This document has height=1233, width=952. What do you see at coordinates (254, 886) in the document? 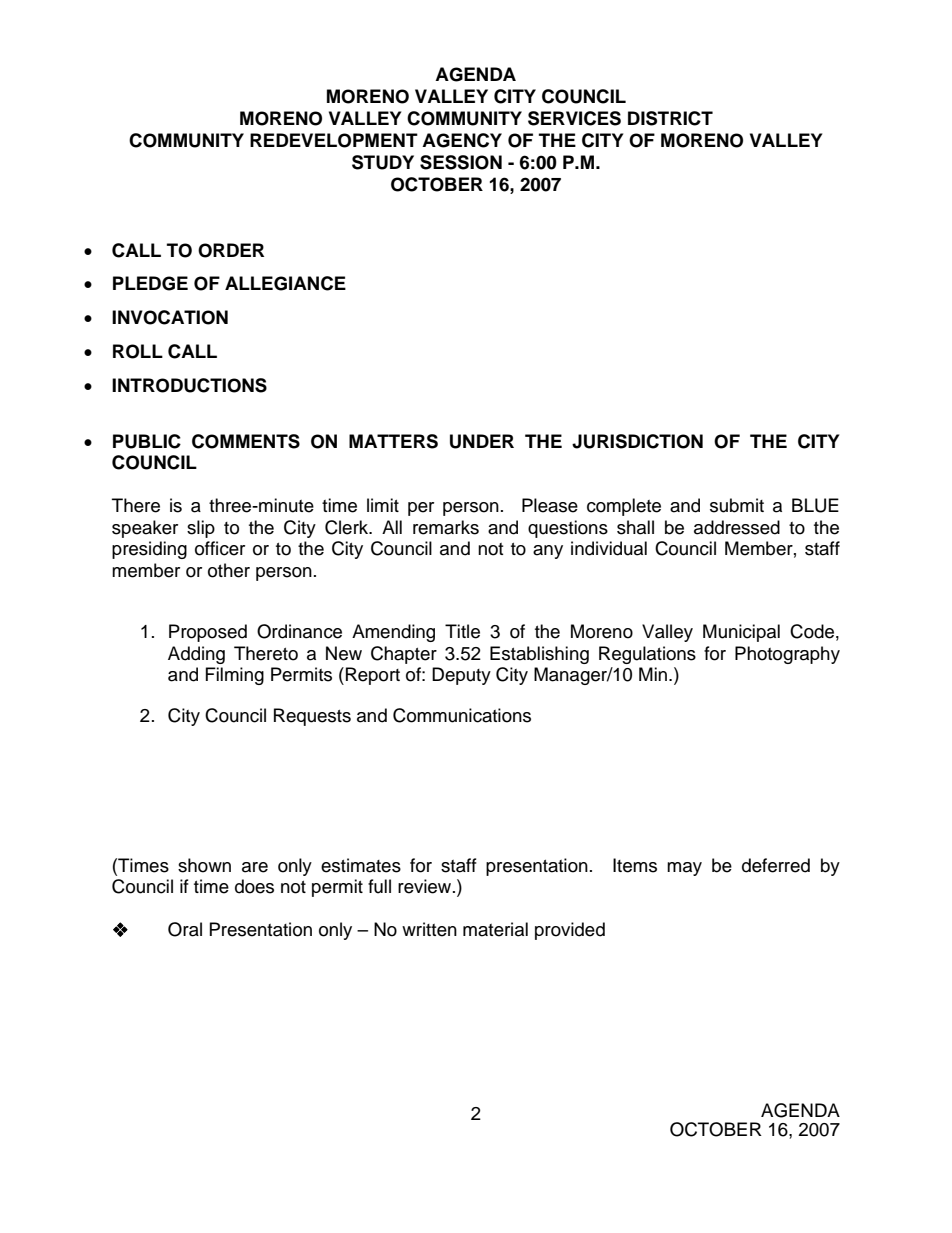
I see `does` at bounding box center [254, 886].
